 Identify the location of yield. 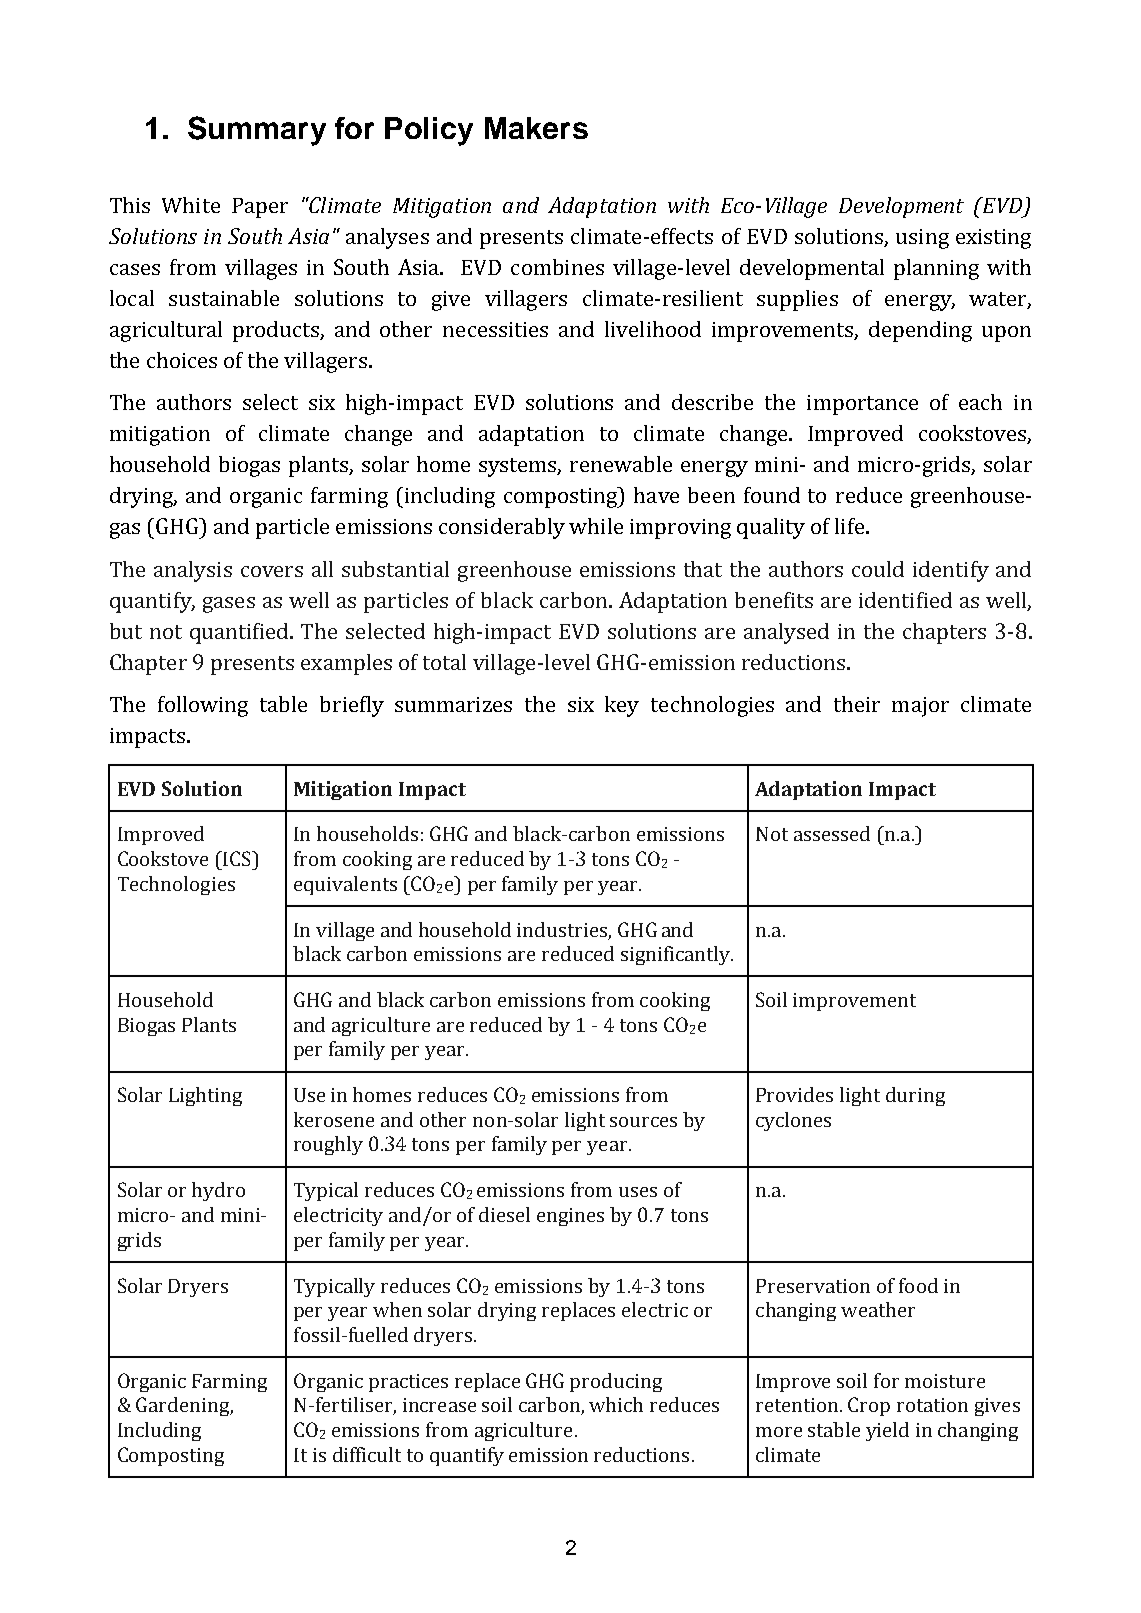
(887, 1431).
